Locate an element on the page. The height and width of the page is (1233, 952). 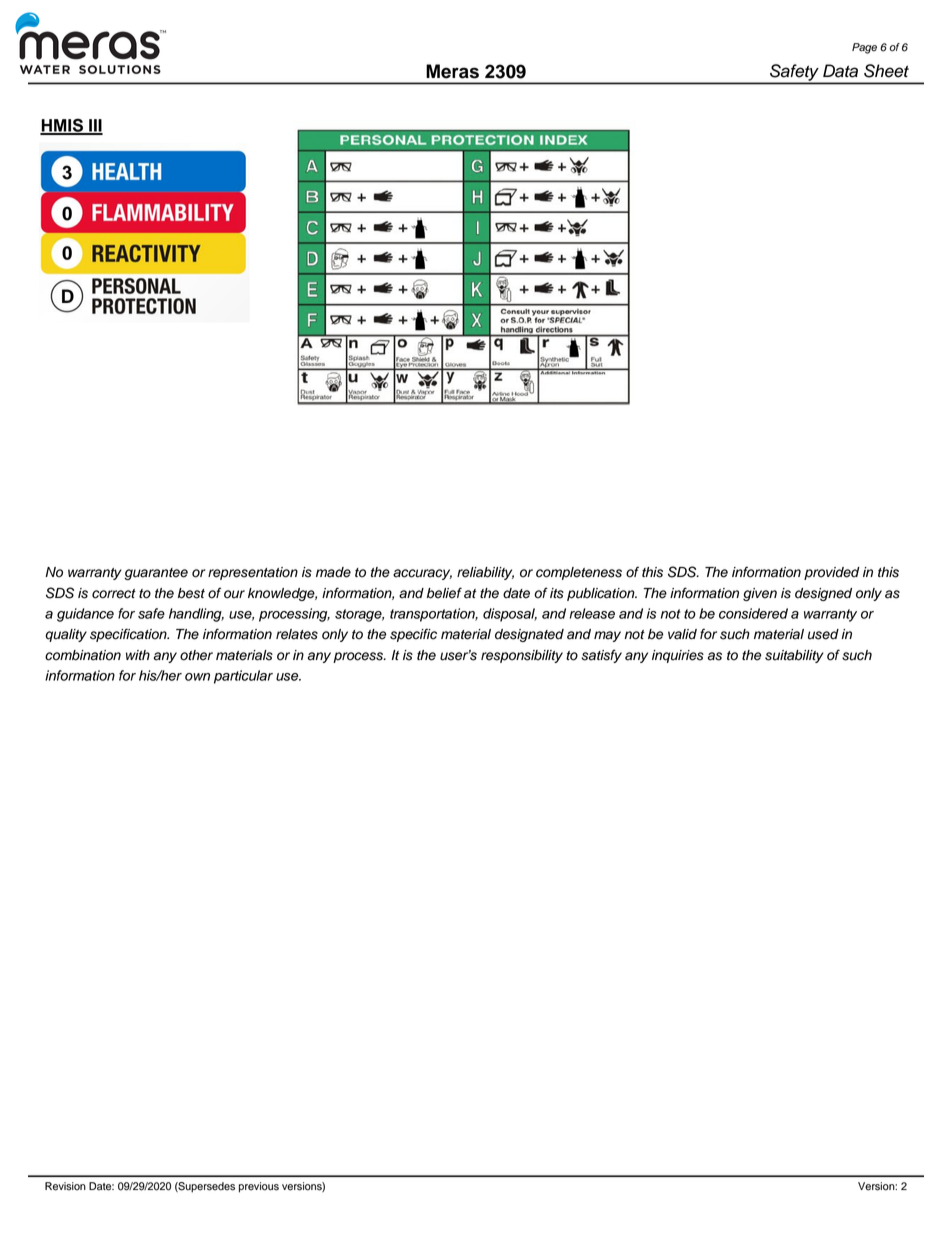
disposal is located at coordinates (510, 615).
